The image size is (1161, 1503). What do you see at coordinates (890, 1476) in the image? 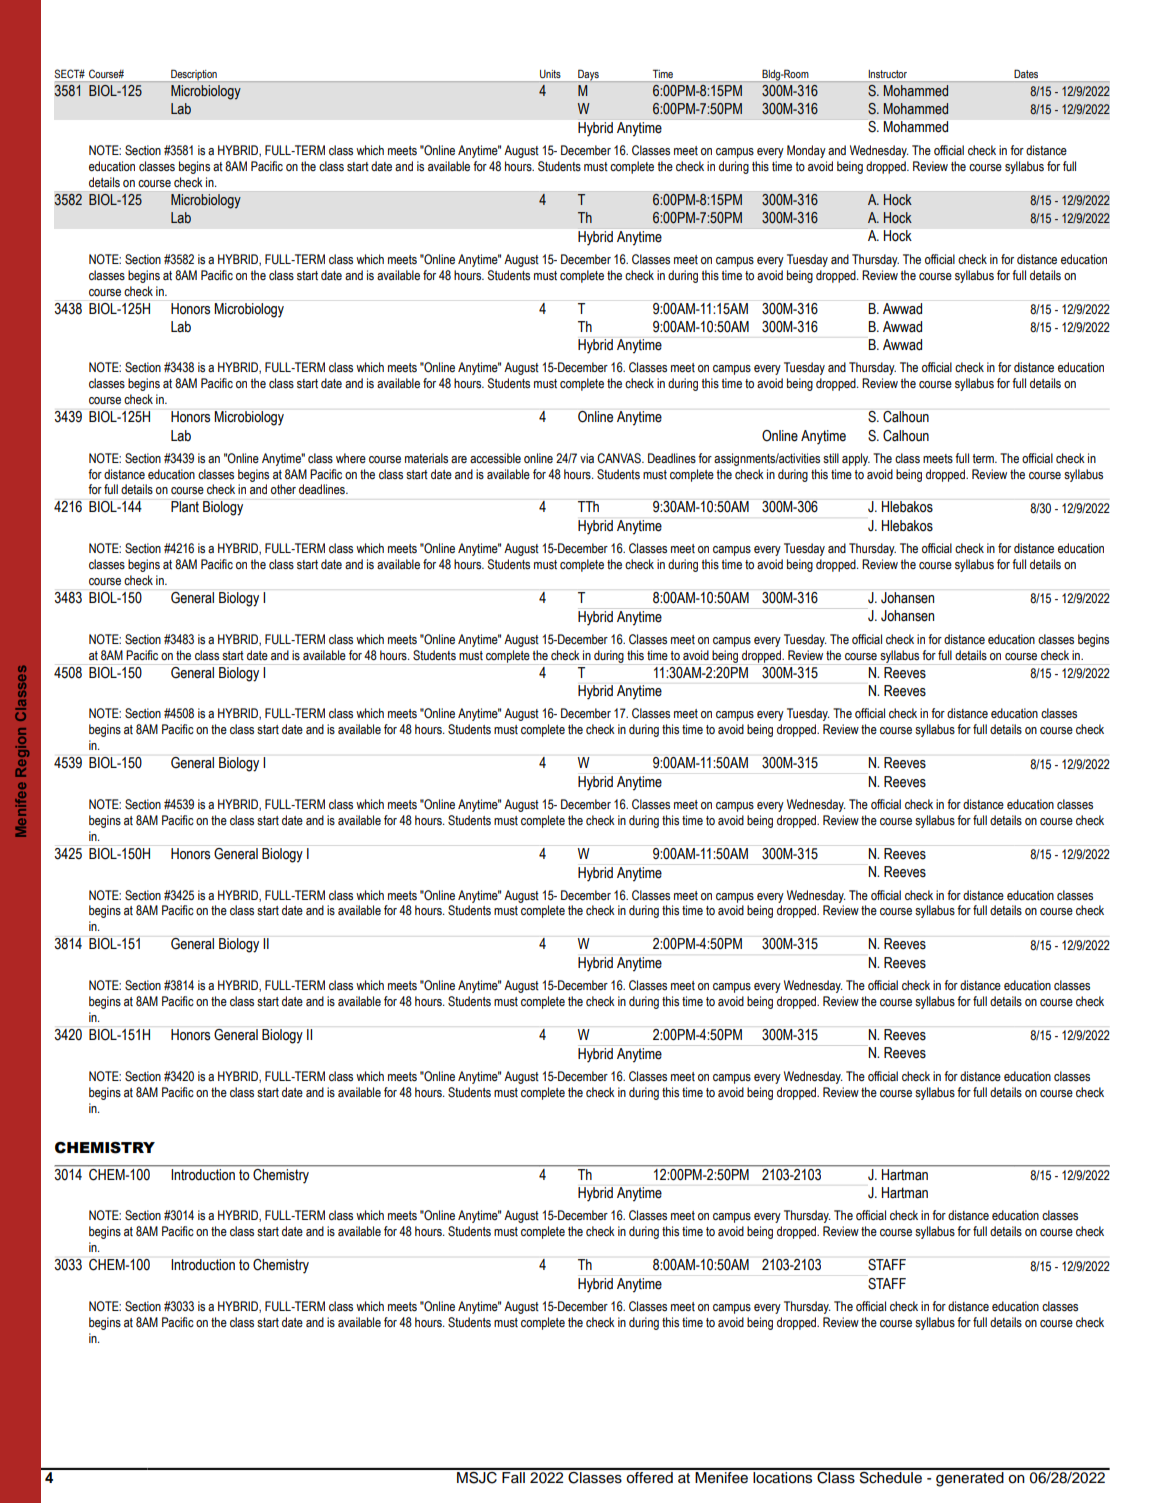
I see `Schedule` at bounding box center [890, 1476].
